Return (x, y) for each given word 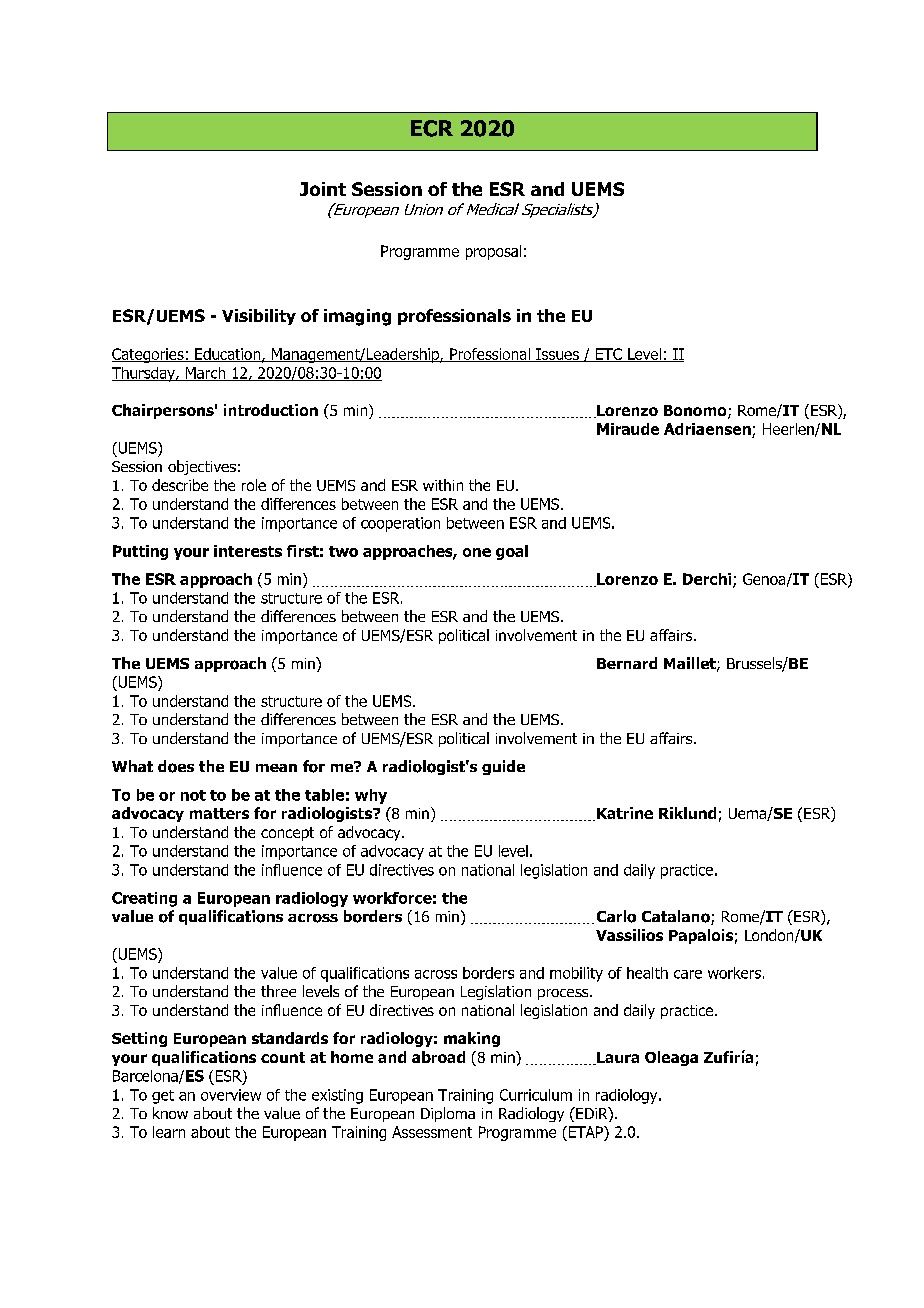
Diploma (448, 1114)
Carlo (616, 916)
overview (231, 1095)
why (371, 796)
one (477, 552)
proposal (493, 252)
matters (219, 813)
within (443, 485)
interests (248, 551)
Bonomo (696, 412)
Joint (323, 189)
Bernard (627, 663)
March (205, 374)
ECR (432, 128)
